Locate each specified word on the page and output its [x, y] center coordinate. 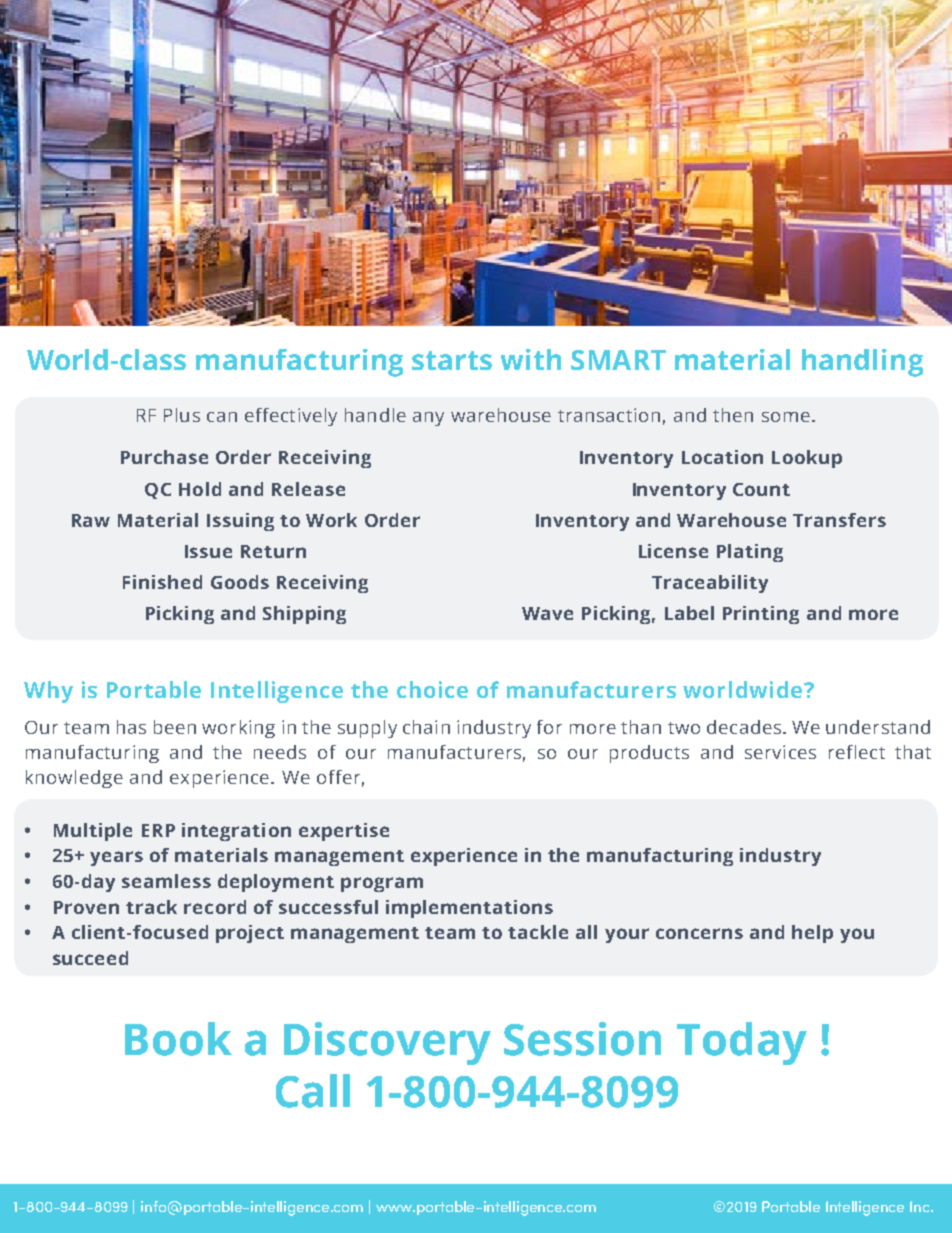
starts [452, 360]
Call [313, 1091]
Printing [761, 615]
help [812, 934]
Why [48, 692]
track [151, 907]
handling [862, 363]
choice [432, 689]
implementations [469, 909]
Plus [182, 415]
